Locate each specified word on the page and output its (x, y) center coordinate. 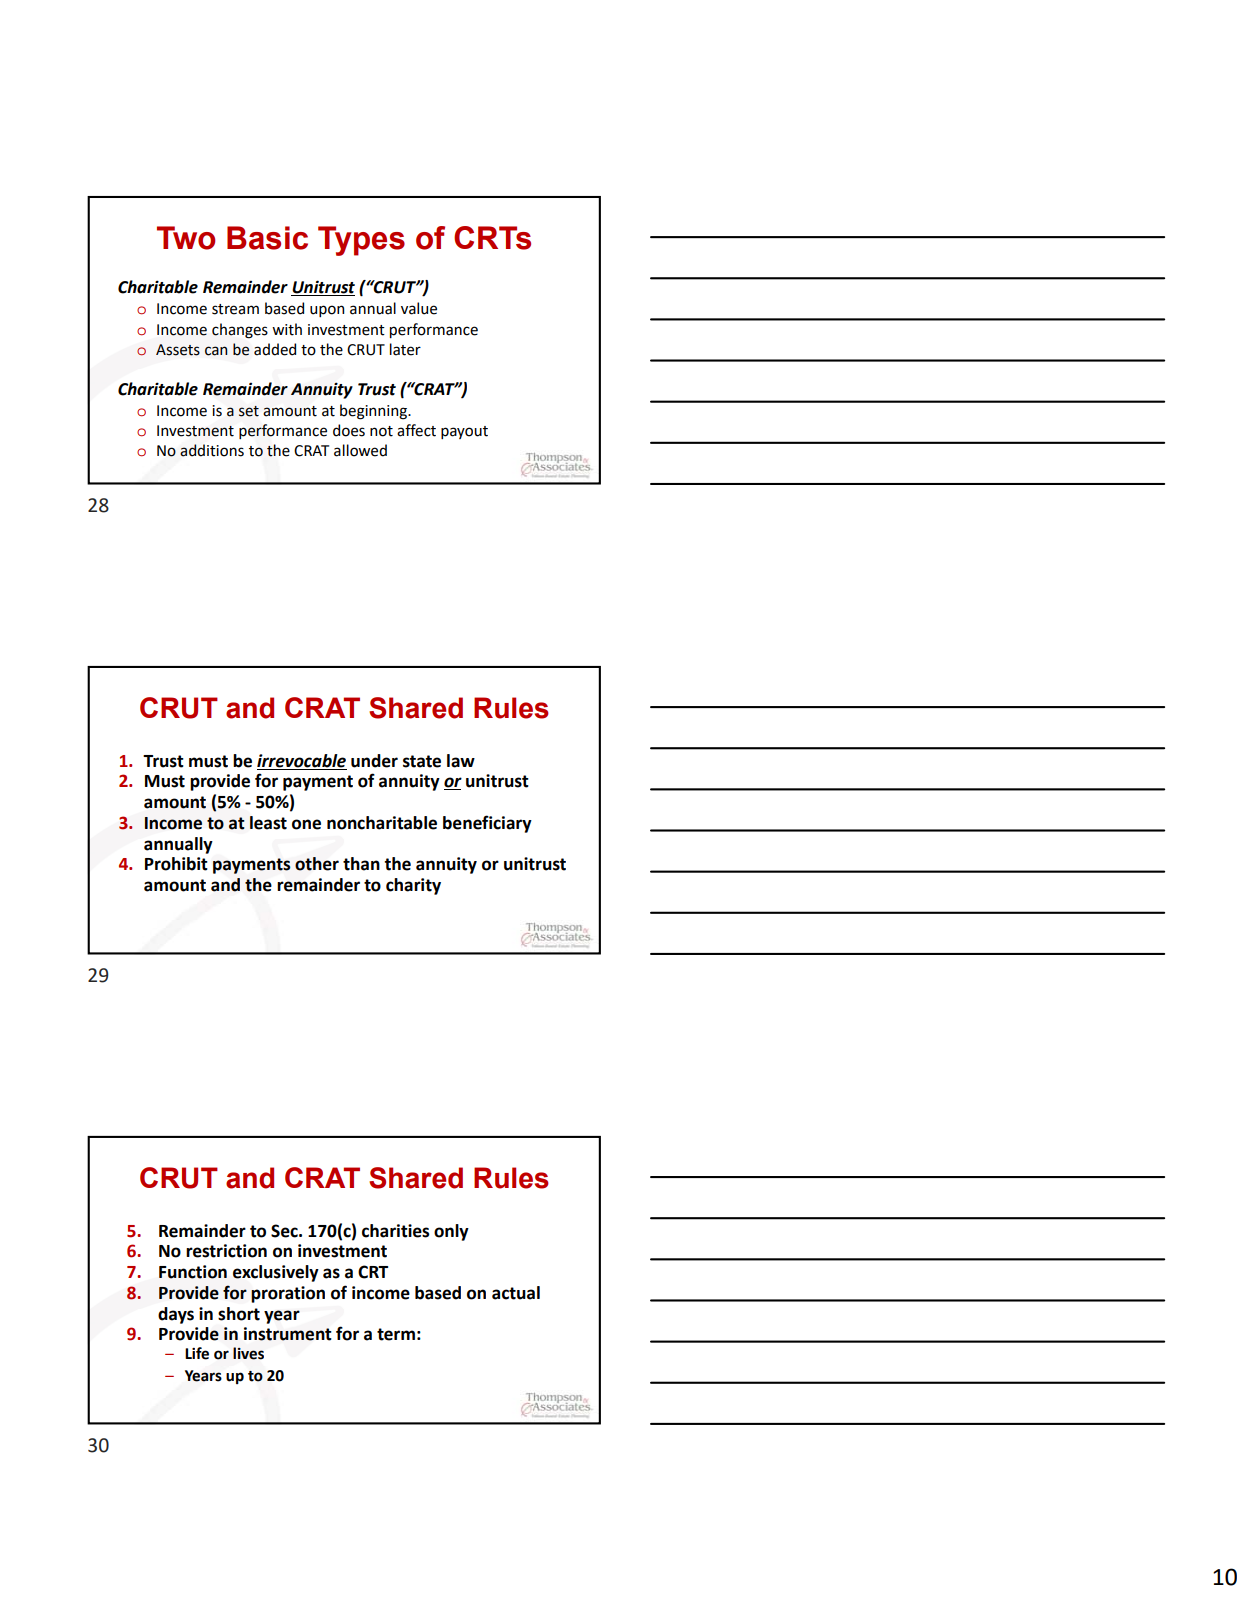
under (374, 761)
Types (361, 241)
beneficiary (487, 824)
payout (464, 432)
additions (212, 450)
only (451, 1232)
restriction (226, 1251)
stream (235, 309)
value (419, 308)
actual (516, 1293)
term (396, 1334)
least (268, 823)
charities (395, 1231)
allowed (360, 450)
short (239, 1314)
